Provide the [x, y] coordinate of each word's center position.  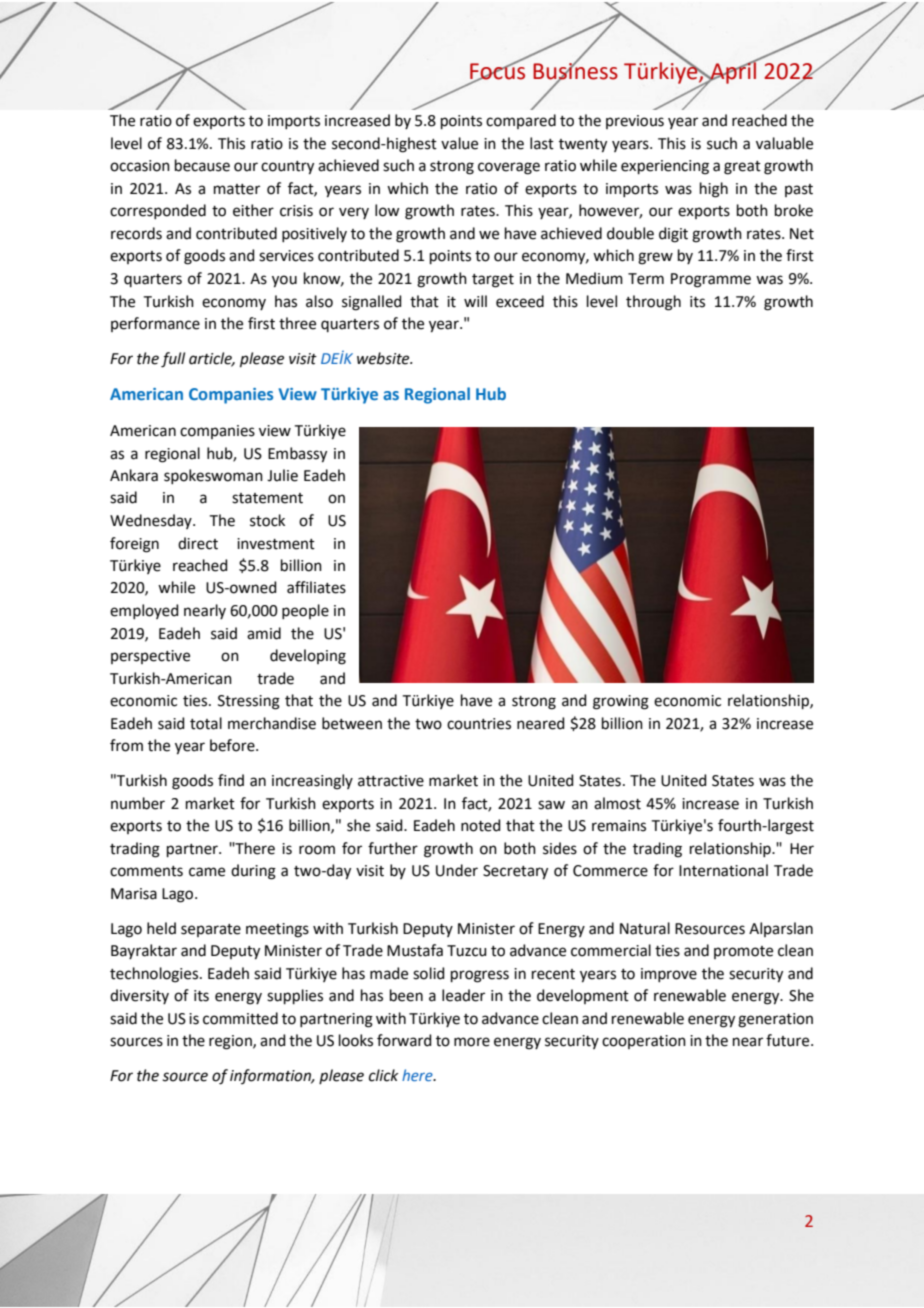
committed [240, 1018]
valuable [784, 143]
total [206, 723]
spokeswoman [213, 476]
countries [479, 724]
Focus [497, 71]
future [789, 1040]
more [472, 1042]
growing [621, 702]
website [384, 358]
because [202, 165]
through [653, 303]
